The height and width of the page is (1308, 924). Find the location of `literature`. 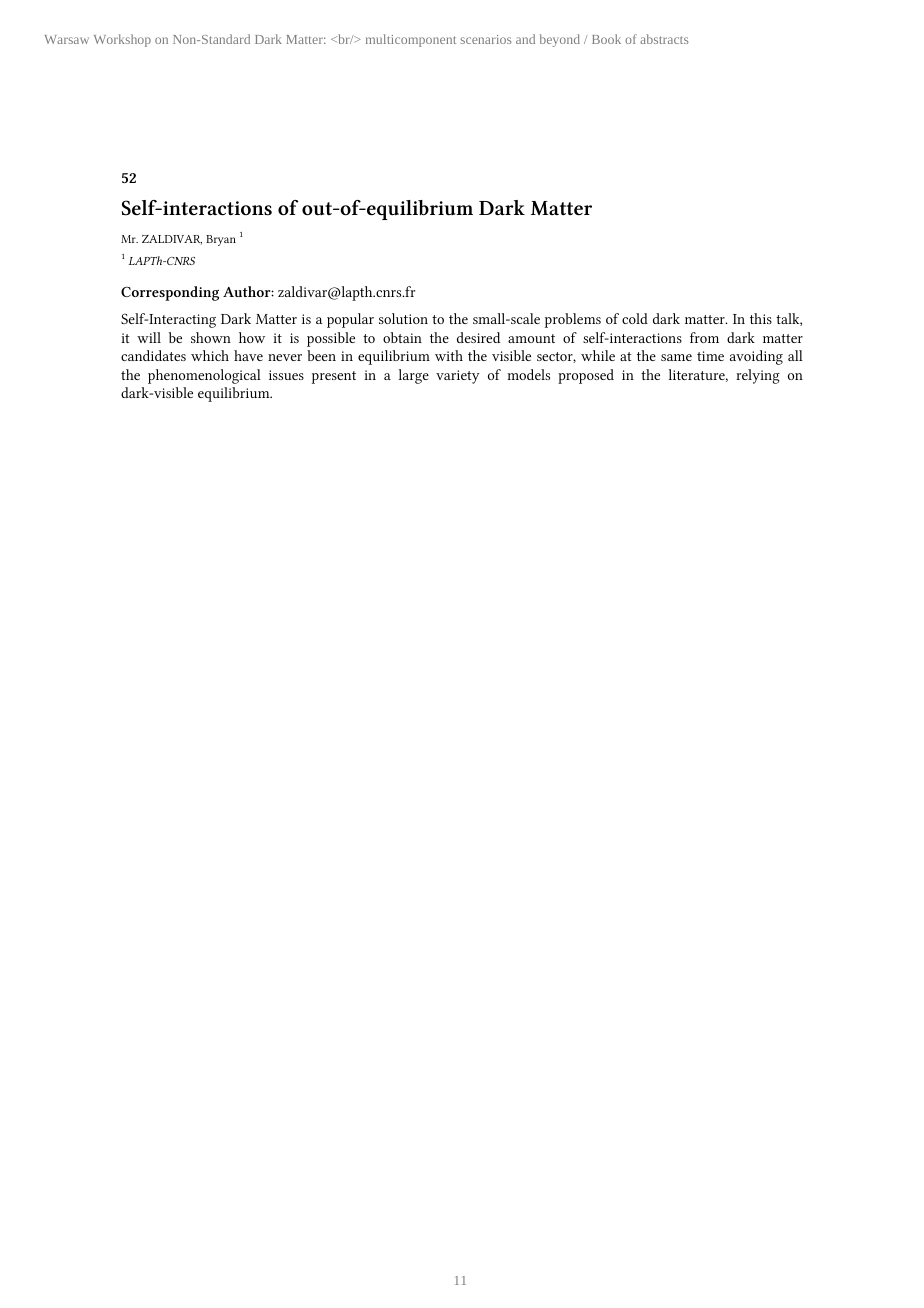

literature is located at coordinates (697, 374).
